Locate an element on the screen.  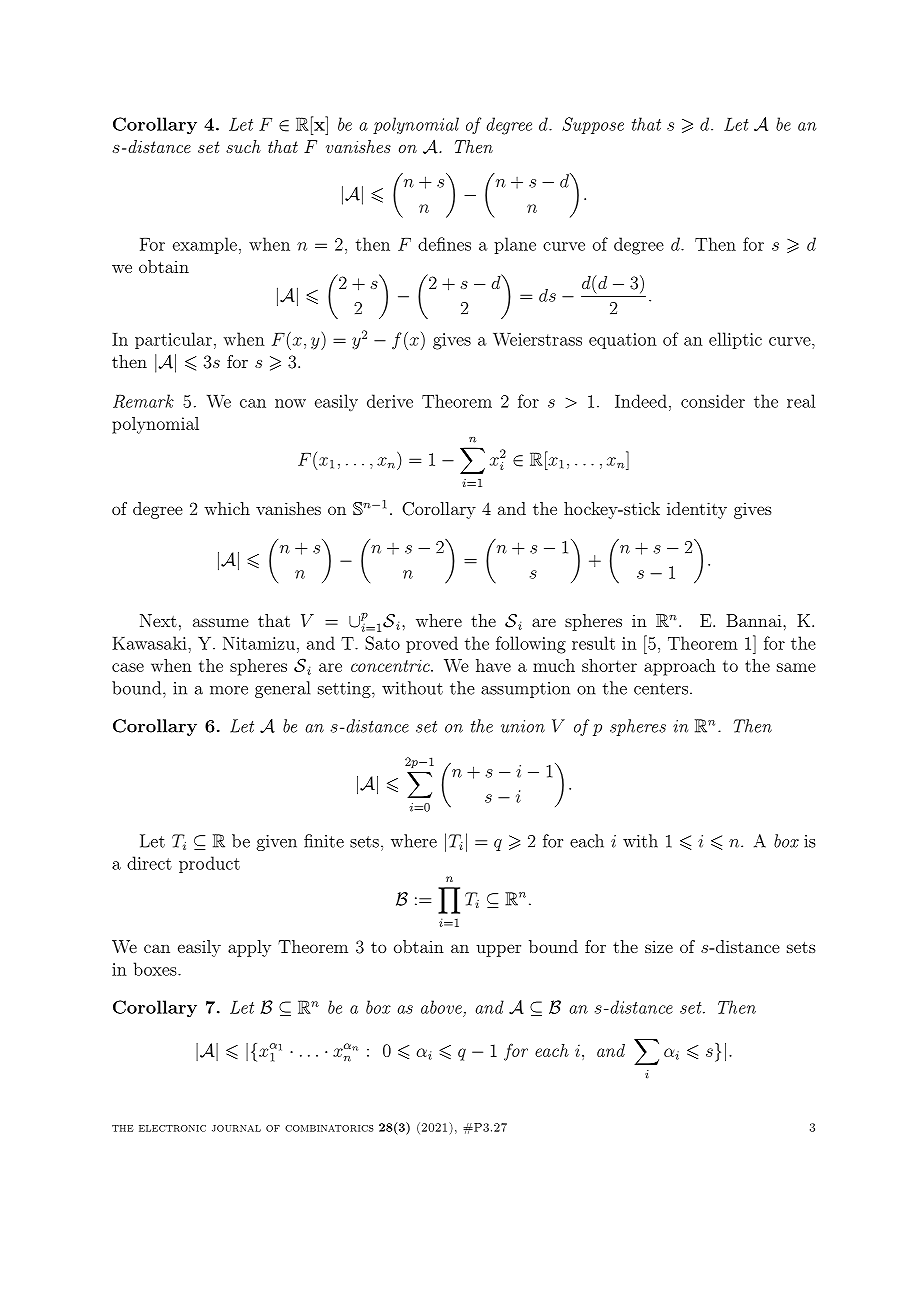
journal is located at coordinates (236, 1128).
